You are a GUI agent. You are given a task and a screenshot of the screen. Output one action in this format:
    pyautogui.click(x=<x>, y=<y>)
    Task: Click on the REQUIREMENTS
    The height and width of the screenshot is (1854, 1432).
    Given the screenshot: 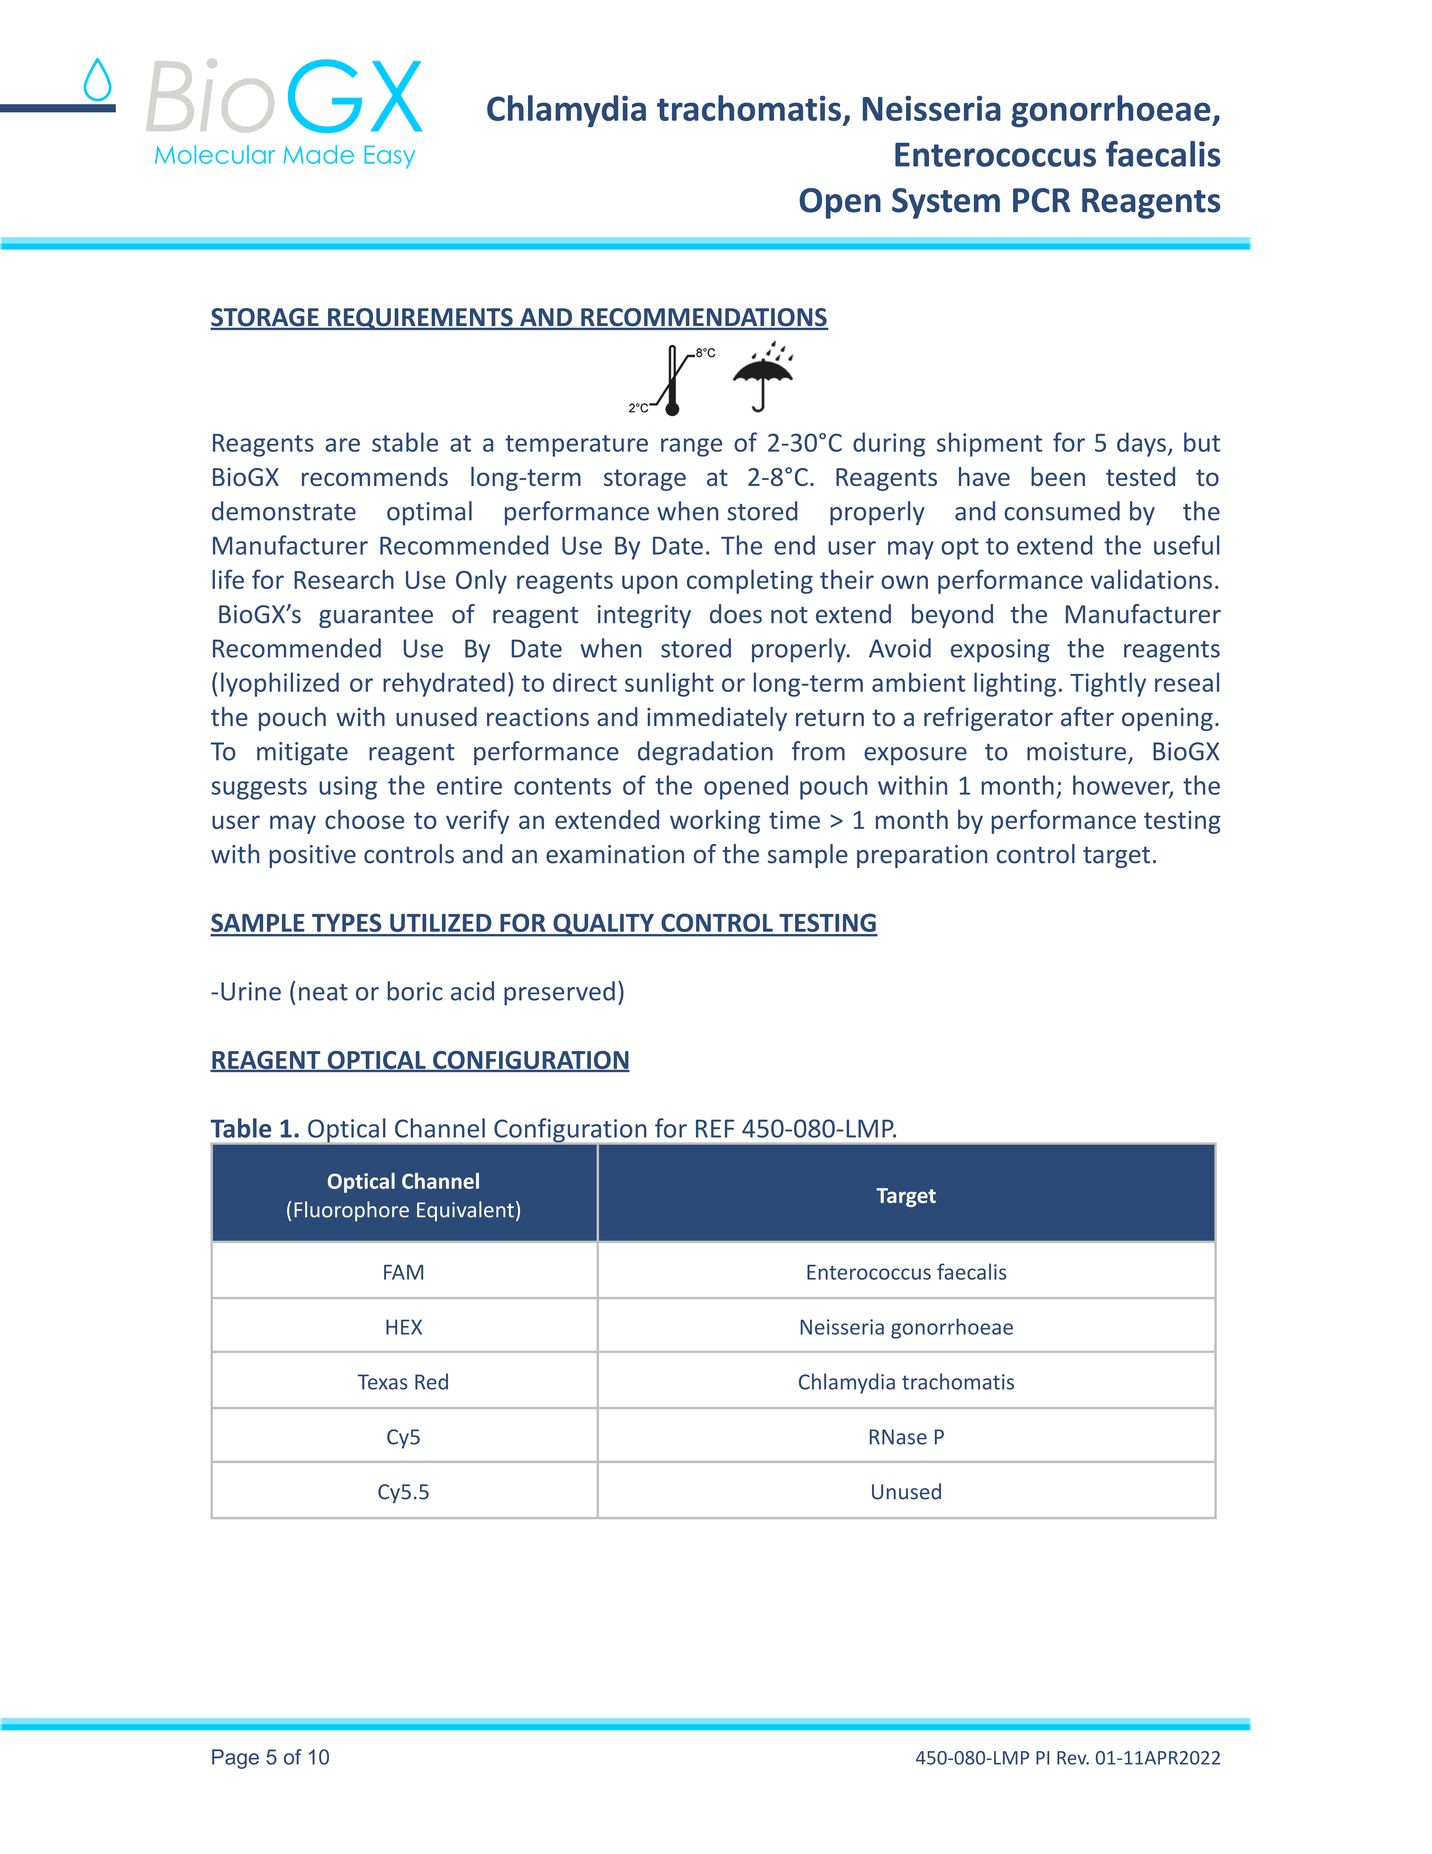 What is the action you would take?
    pyautogui.click(x=420, y=319)
